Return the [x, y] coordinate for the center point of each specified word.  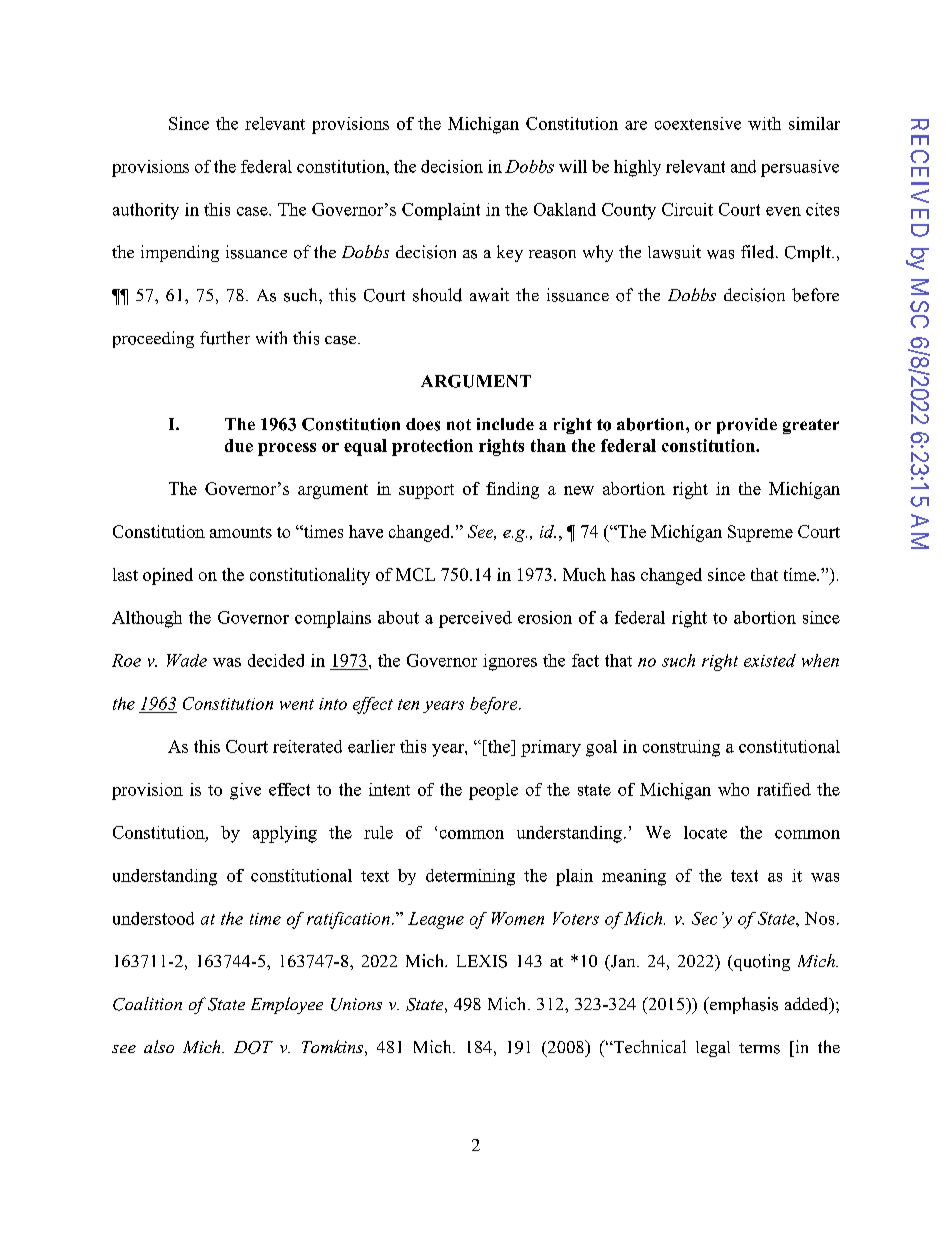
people [493, 791]
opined [168, 576]
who [733, 789]
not [459, 425]
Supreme [760, 533]
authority [146, 211]
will [573, 166]
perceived [475, 619]
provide [747, 426]
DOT [253, 1047]
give [245, 791]
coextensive [698, 123]
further [225, 338]
